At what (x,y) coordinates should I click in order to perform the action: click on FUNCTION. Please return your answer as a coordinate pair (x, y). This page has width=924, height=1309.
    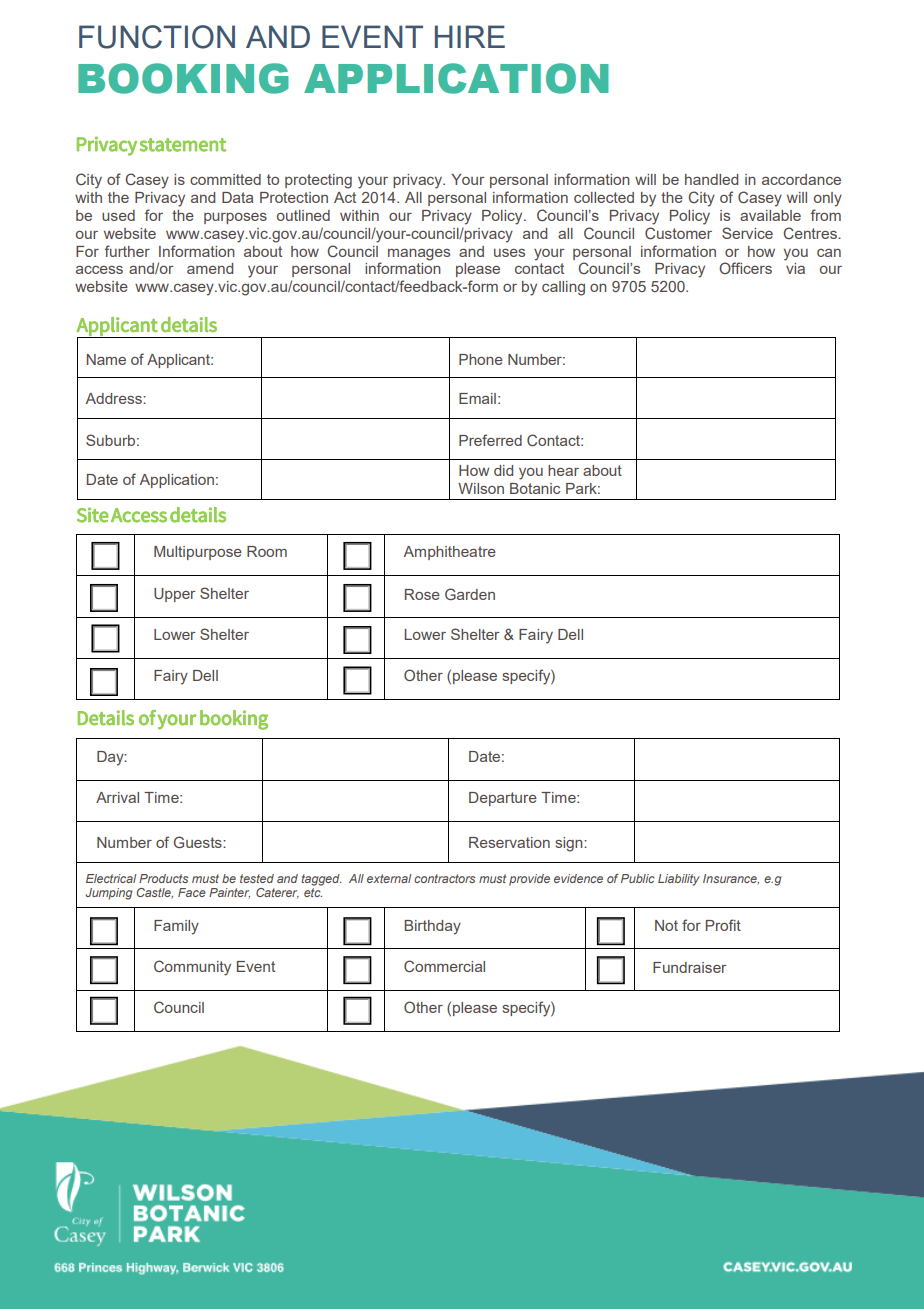
    Looking at the image, I should click on (157, 37).
